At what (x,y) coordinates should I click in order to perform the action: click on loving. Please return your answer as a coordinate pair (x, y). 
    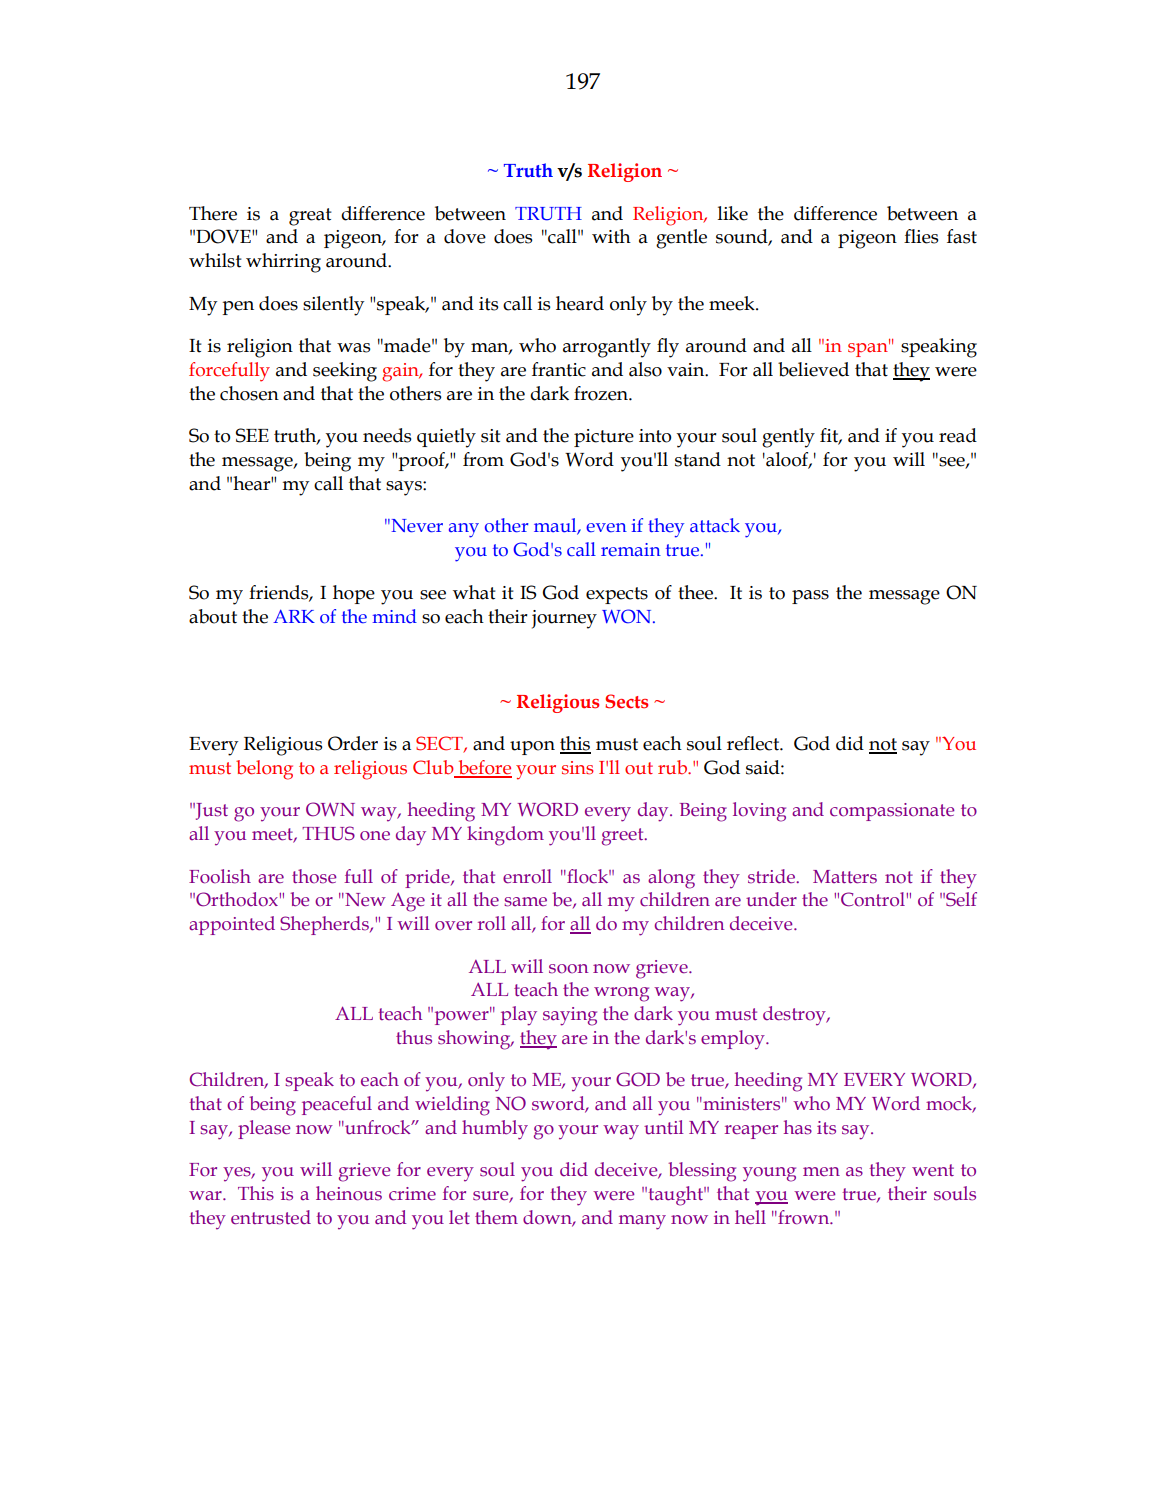
    Looking at the image, I should click on (759, 812).
